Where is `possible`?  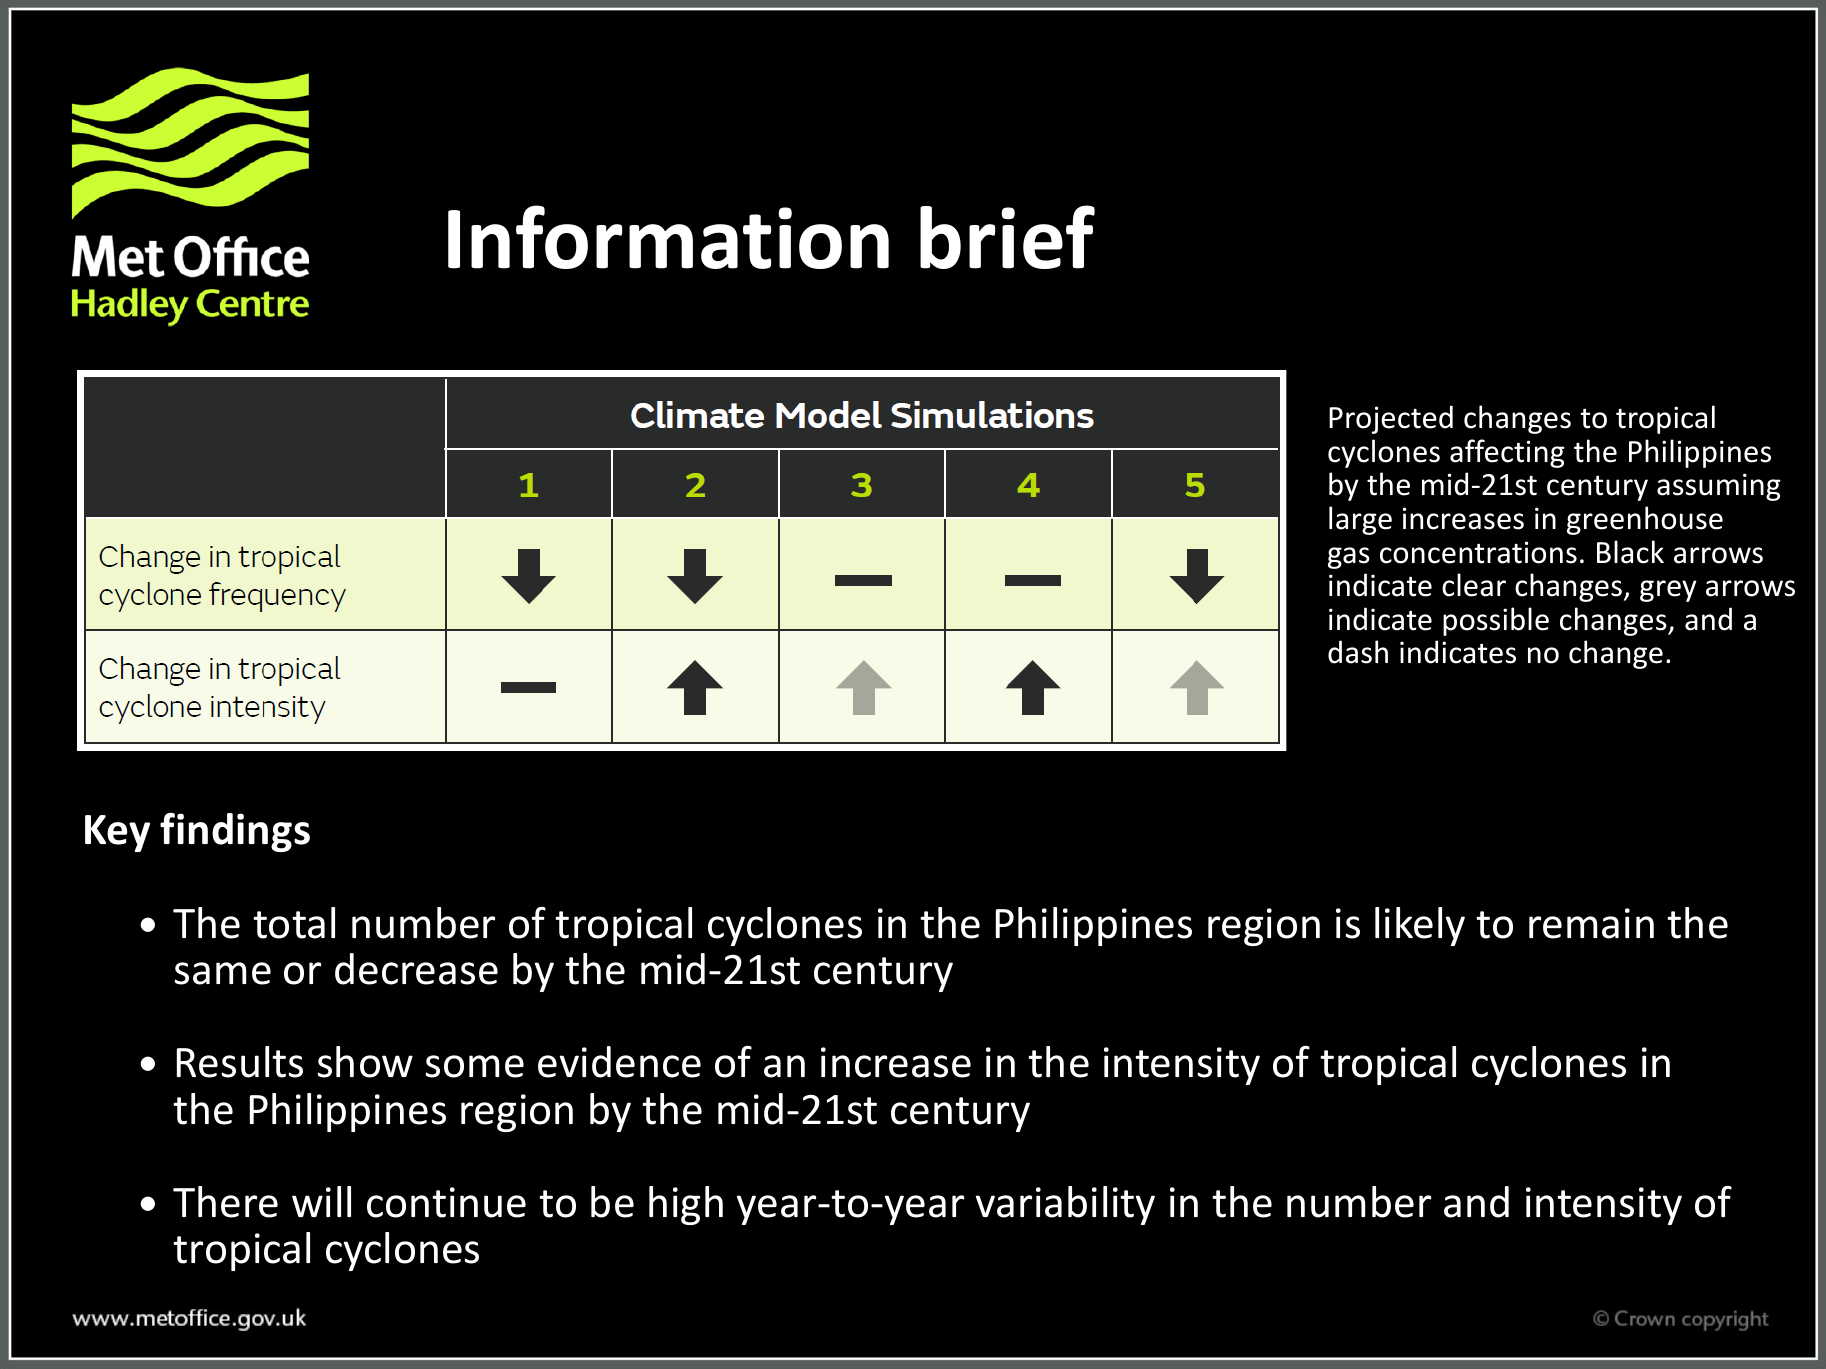
possible is located at coordinates (1496, 621).
